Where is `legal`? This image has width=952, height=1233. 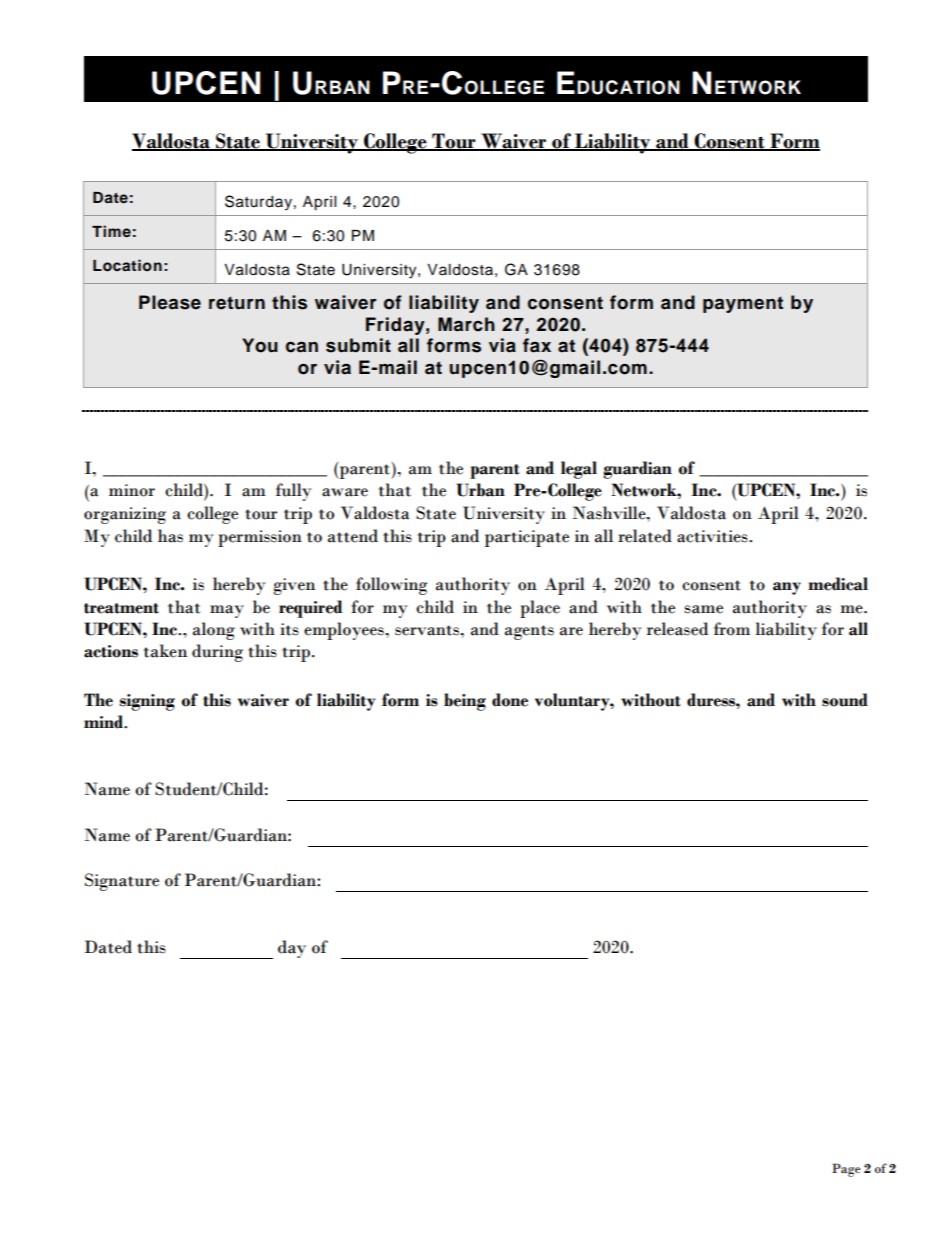 legal is located at coordinates (579, 470).
